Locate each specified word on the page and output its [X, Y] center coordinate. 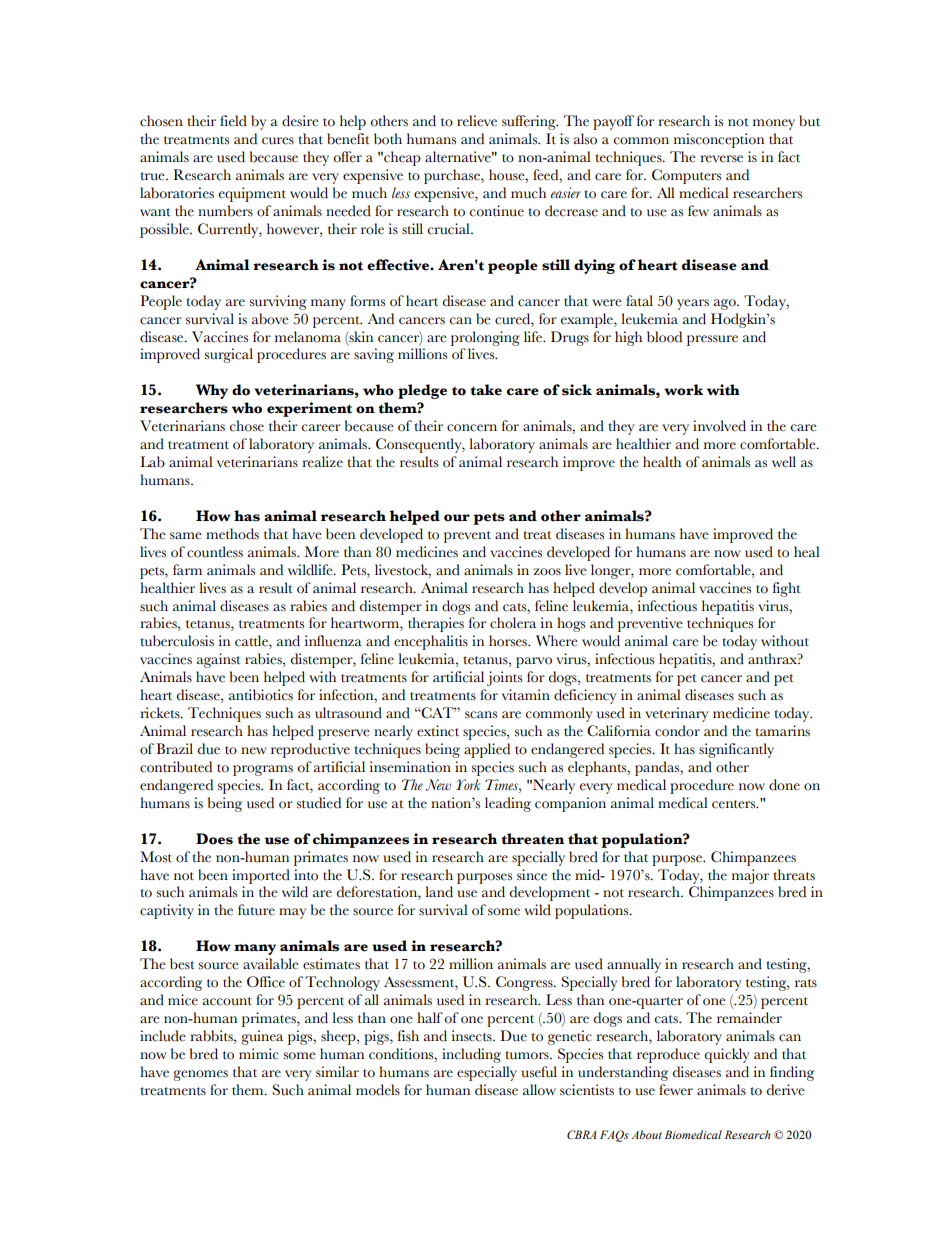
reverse [721, 159]
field [233, 121]
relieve [477, 121]
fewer [676, 1090]
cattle [252, 642]
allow [539, 1090]
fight [787, 589]
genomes [200, 1075]
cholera [513, 623]
